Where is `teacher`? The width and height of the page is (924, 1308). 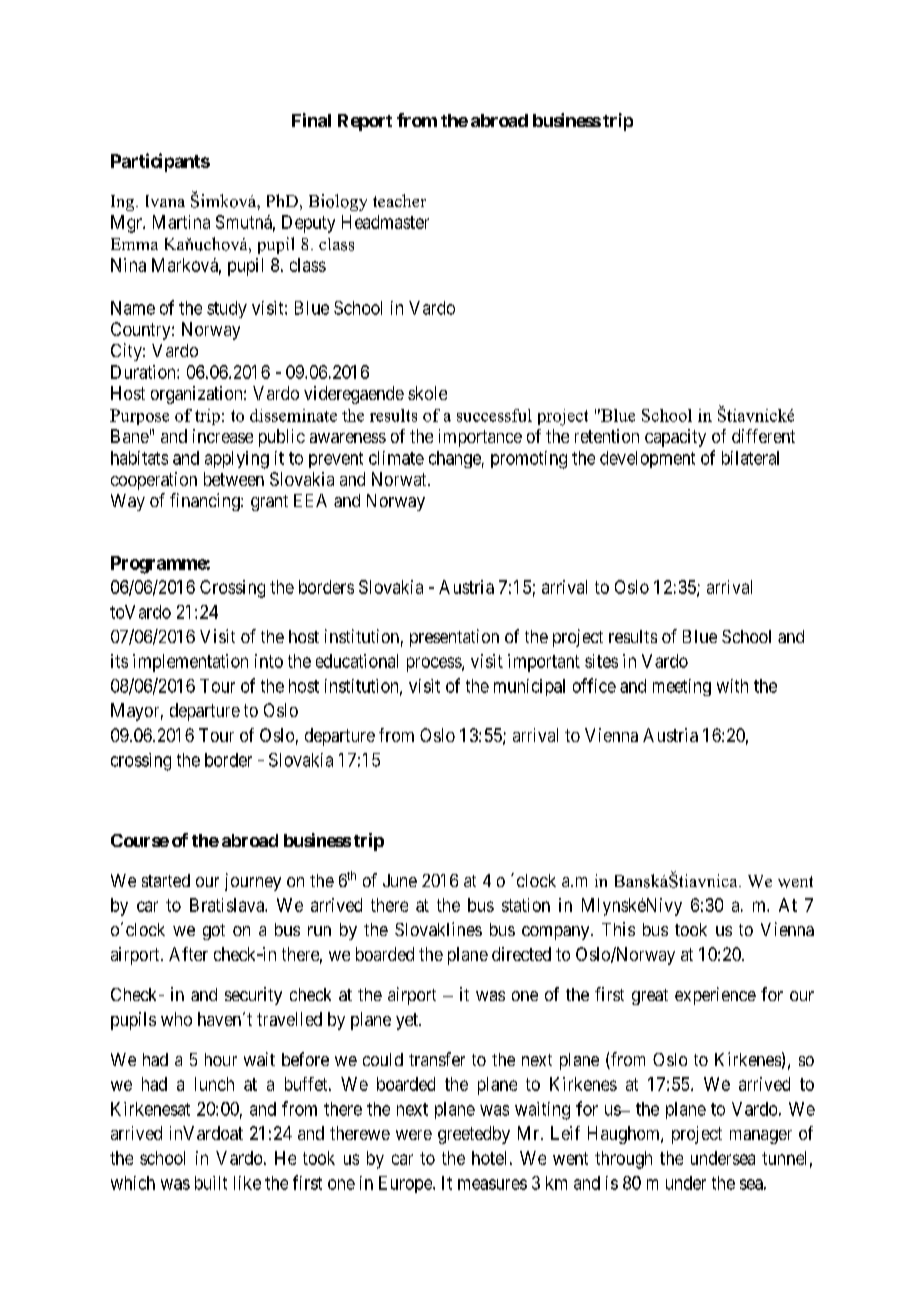 teacher is located at coordinates (399, 200).
